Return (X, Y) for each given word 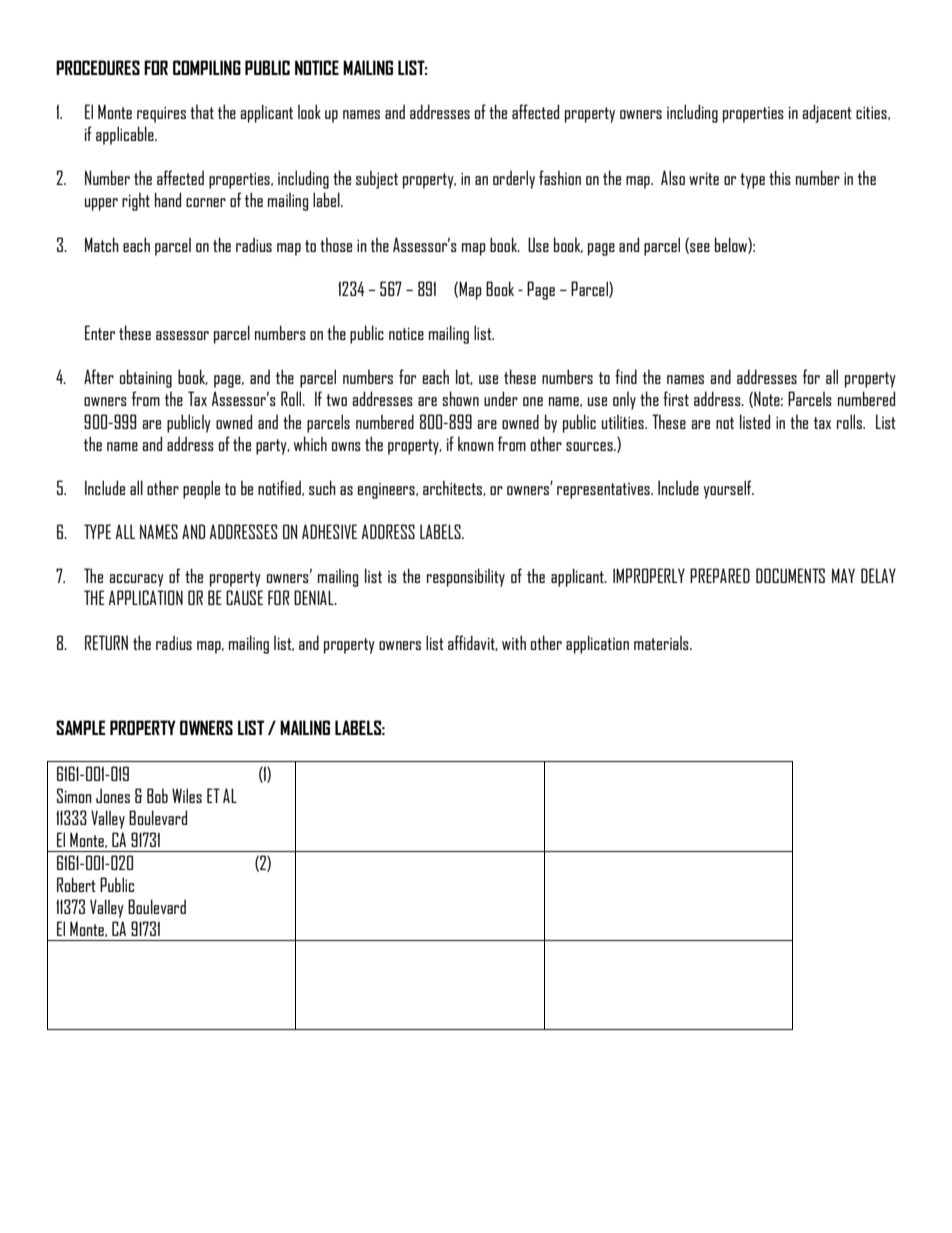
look (309, 111)
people (201, 489)
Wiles (187, 795)
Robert (76, 884)
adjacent (827, 113)
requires (161, 114)
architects (453, 488)
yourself (729, 489)
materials (662, 642)
